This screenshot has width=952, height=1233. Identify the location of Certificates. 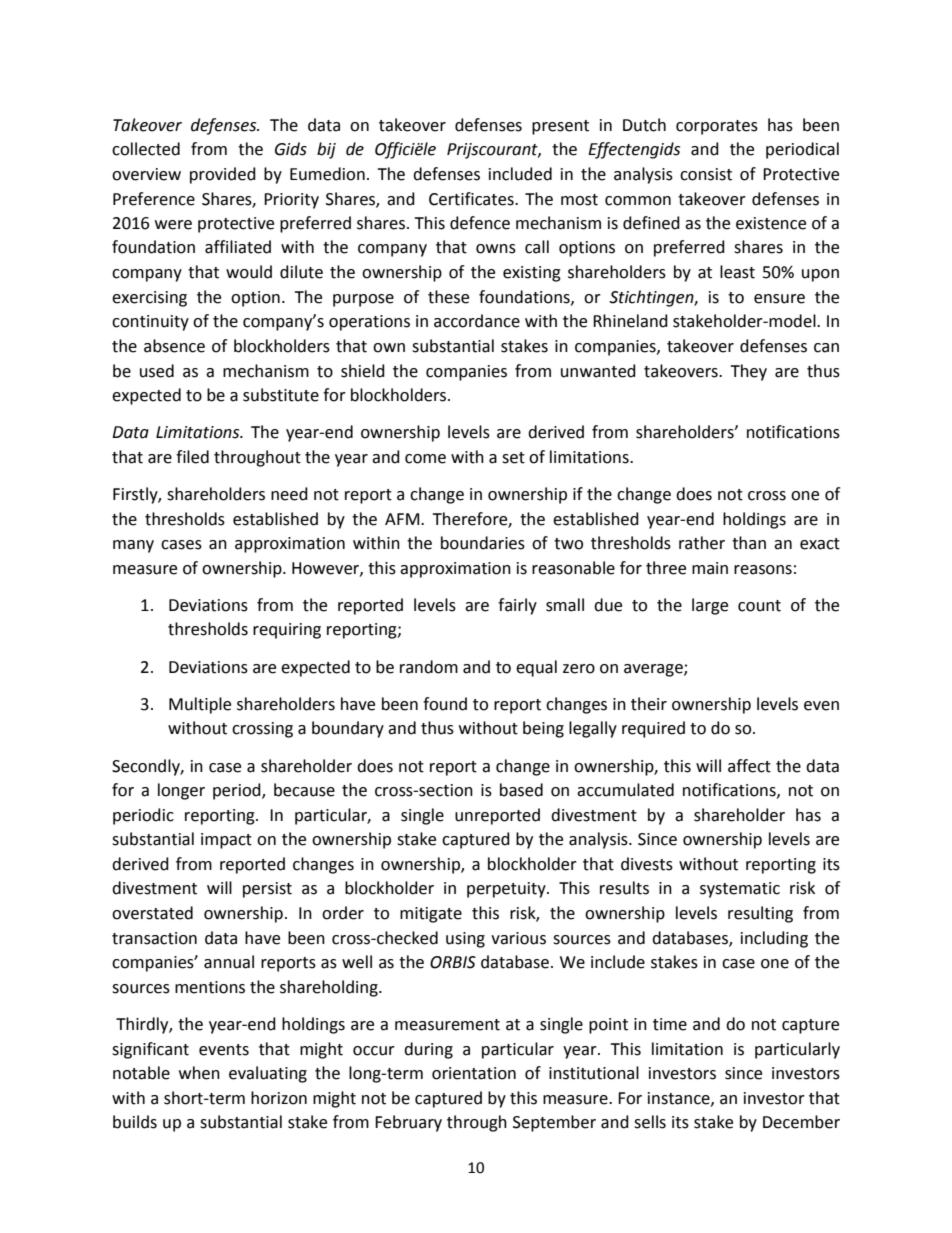
(472, 199).
